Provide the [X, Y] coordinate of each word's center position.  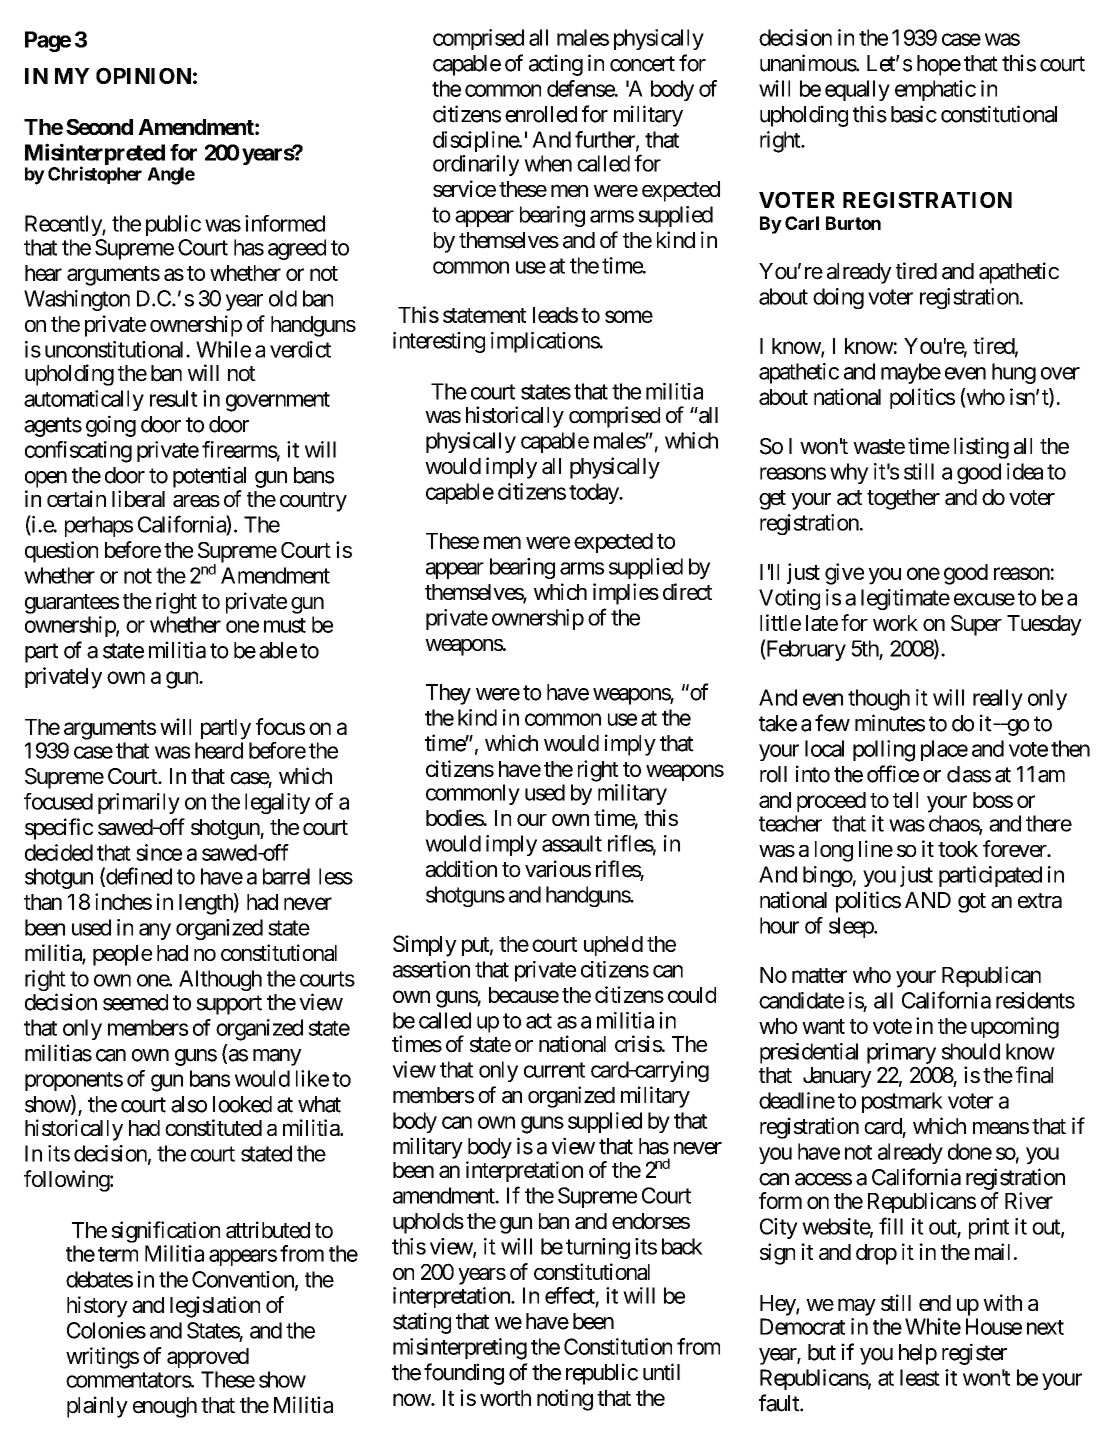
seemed [135, 1002]
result [174, 398]
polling [884, 751]
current [554, 1070]
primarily [139, 803]
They [448, 694]
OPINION [143, 75]
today [594, 493]
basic [914, 114]
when [548, 163]
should [971, 1051]
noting [565, 1400]
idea [1025, 471]
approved [208, 1358]
